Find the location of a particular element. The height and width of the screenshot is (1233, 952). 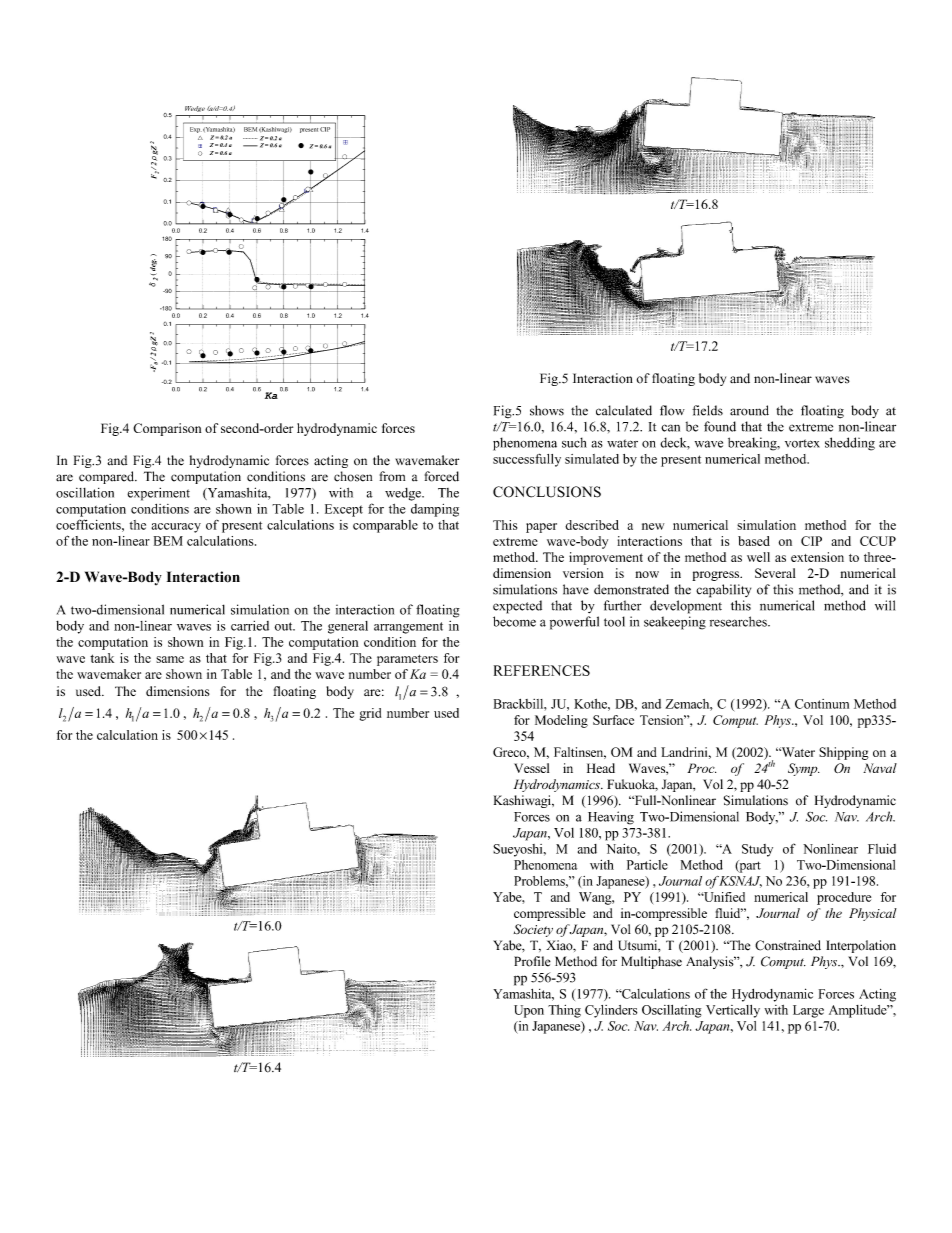

shows is located at coordinates (547, 410).
